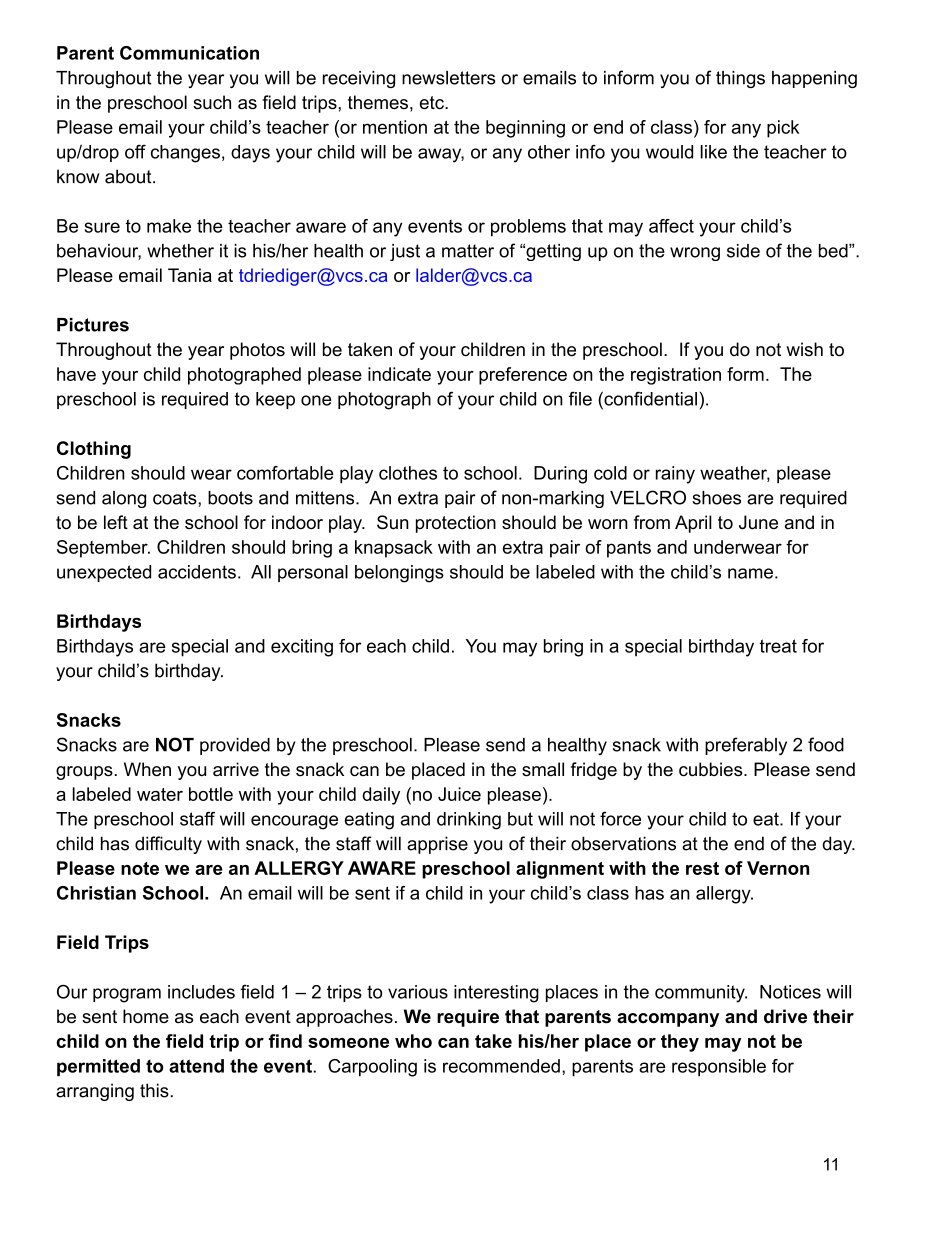  Describe the element at coordinates (740, 79) in the screenshot. I see `things` at that location.
